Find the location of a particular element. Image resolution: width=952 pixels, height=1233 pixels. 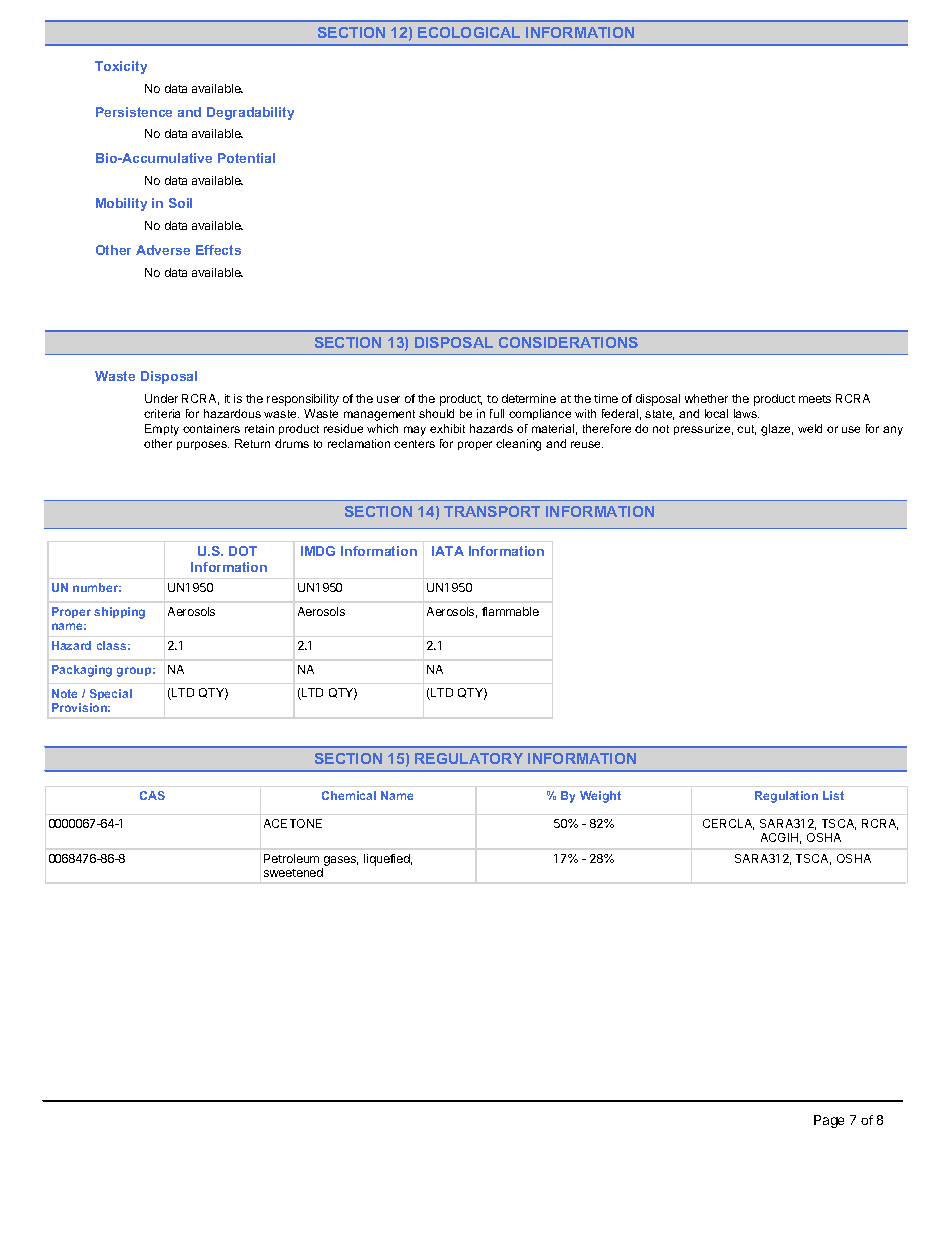

sweetened is located at coordinates (293, 872).
